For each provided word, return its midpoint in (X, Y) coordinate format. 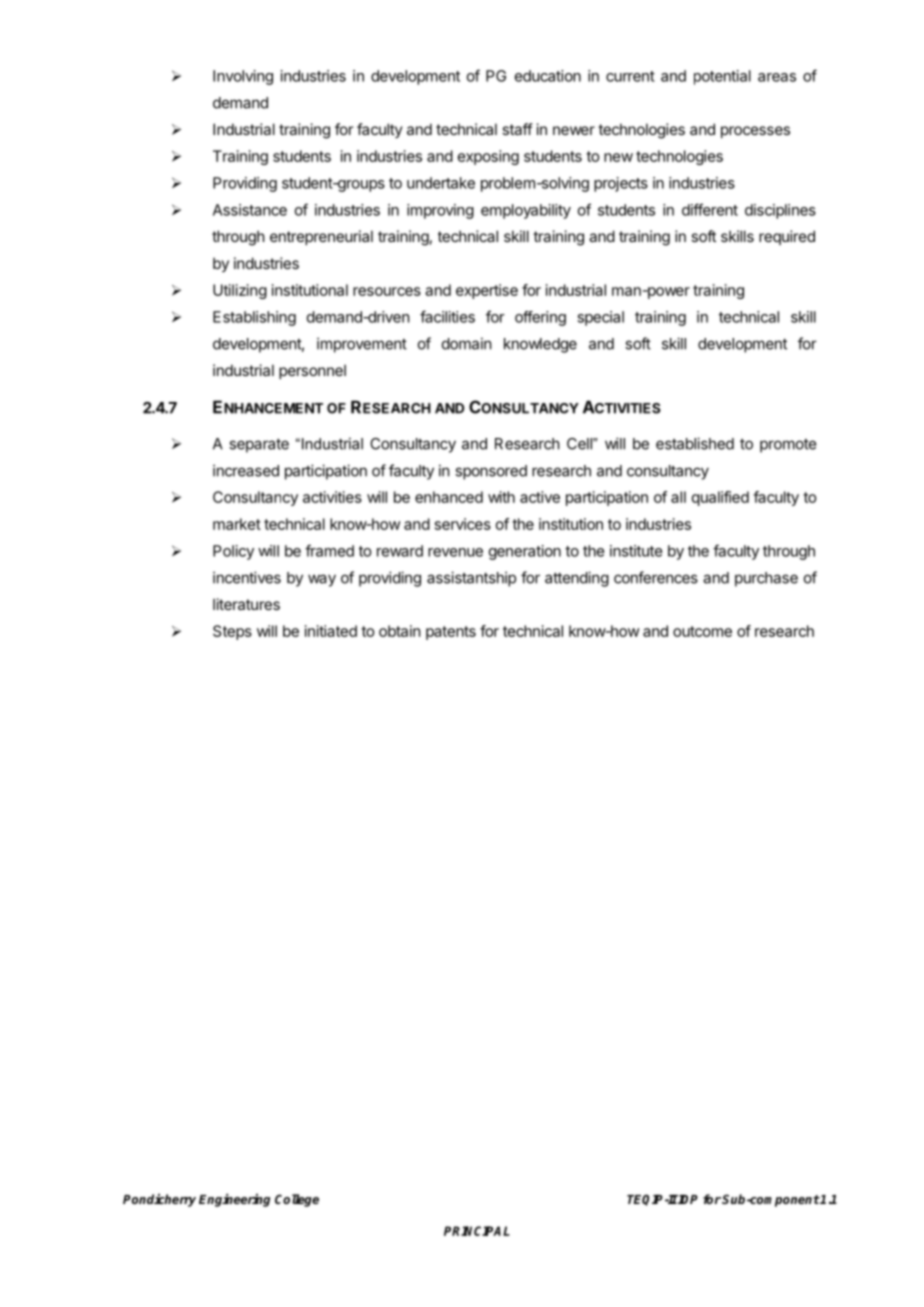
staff (517, 129)
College (297, 1200)
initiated (331, 631)
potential (722, 77)
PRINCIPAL (477, 1231)
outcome (702, 631)
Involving (243, 77)
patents (451, 633)
